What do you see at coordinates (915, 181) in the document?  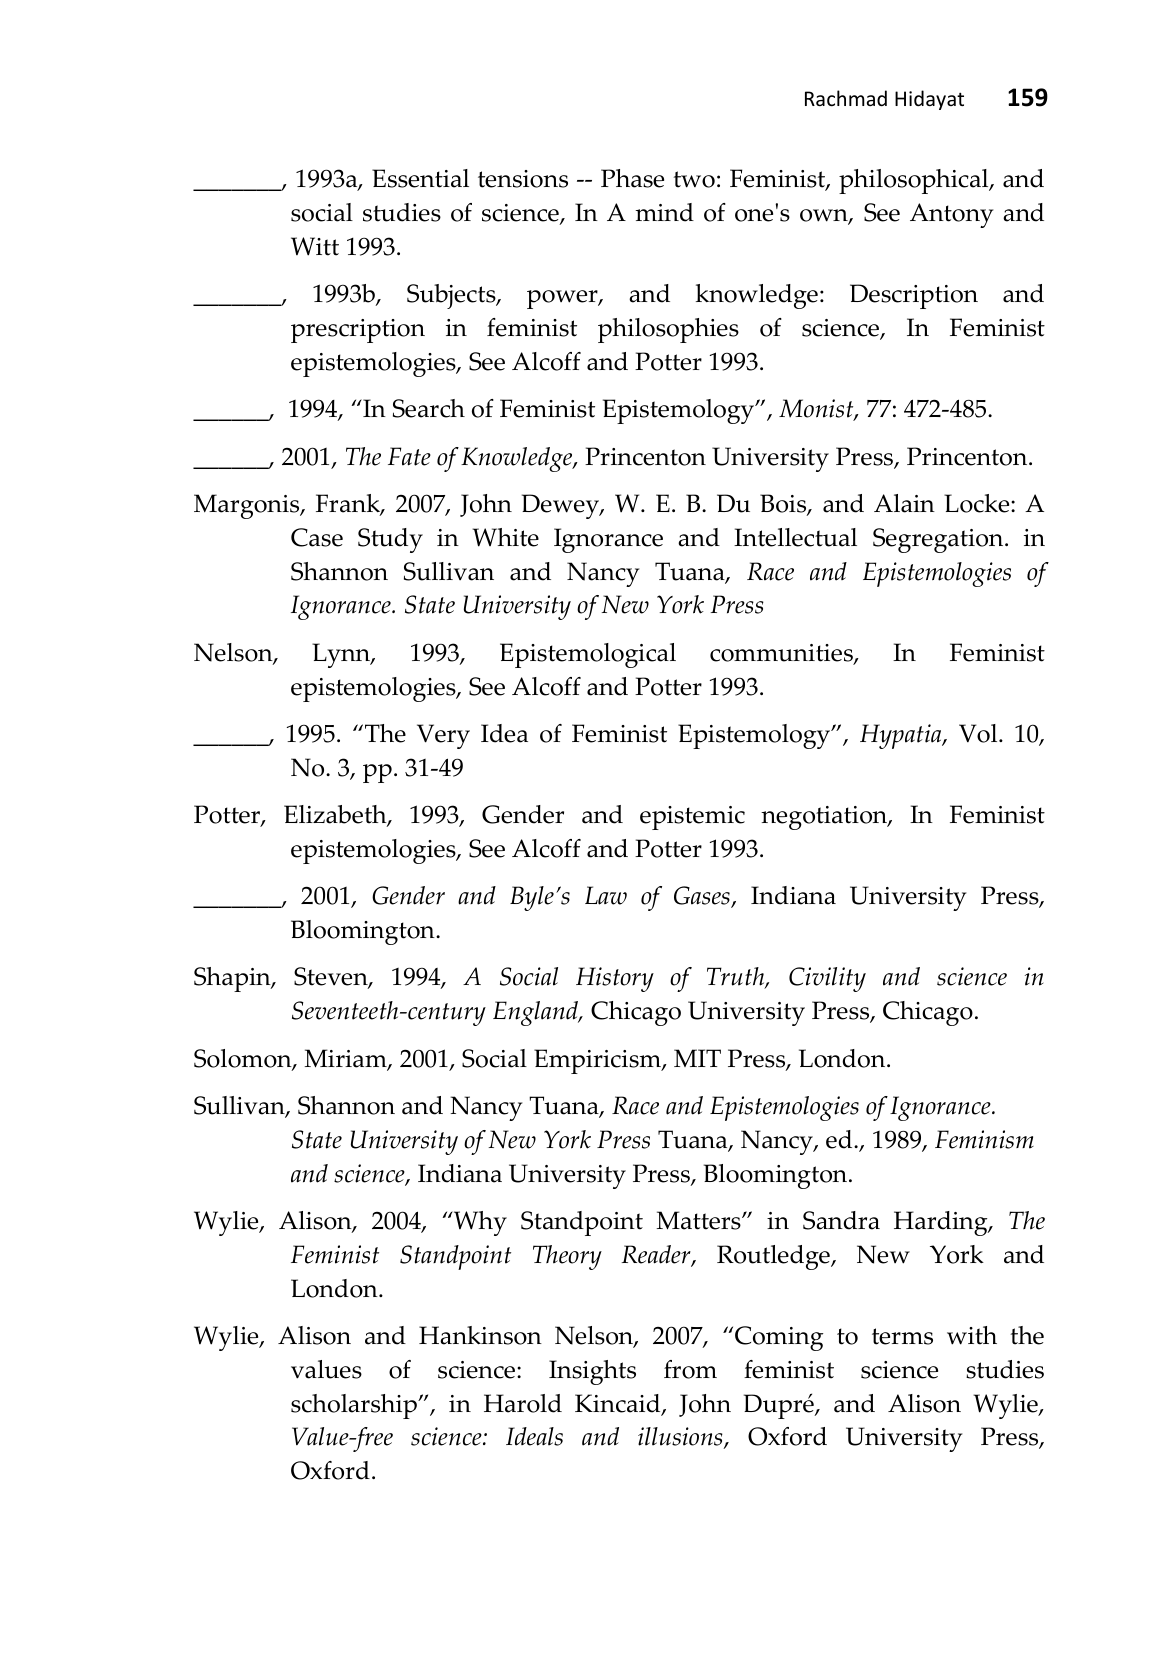 I see `philosophical` at bounding box center [915, 181].
